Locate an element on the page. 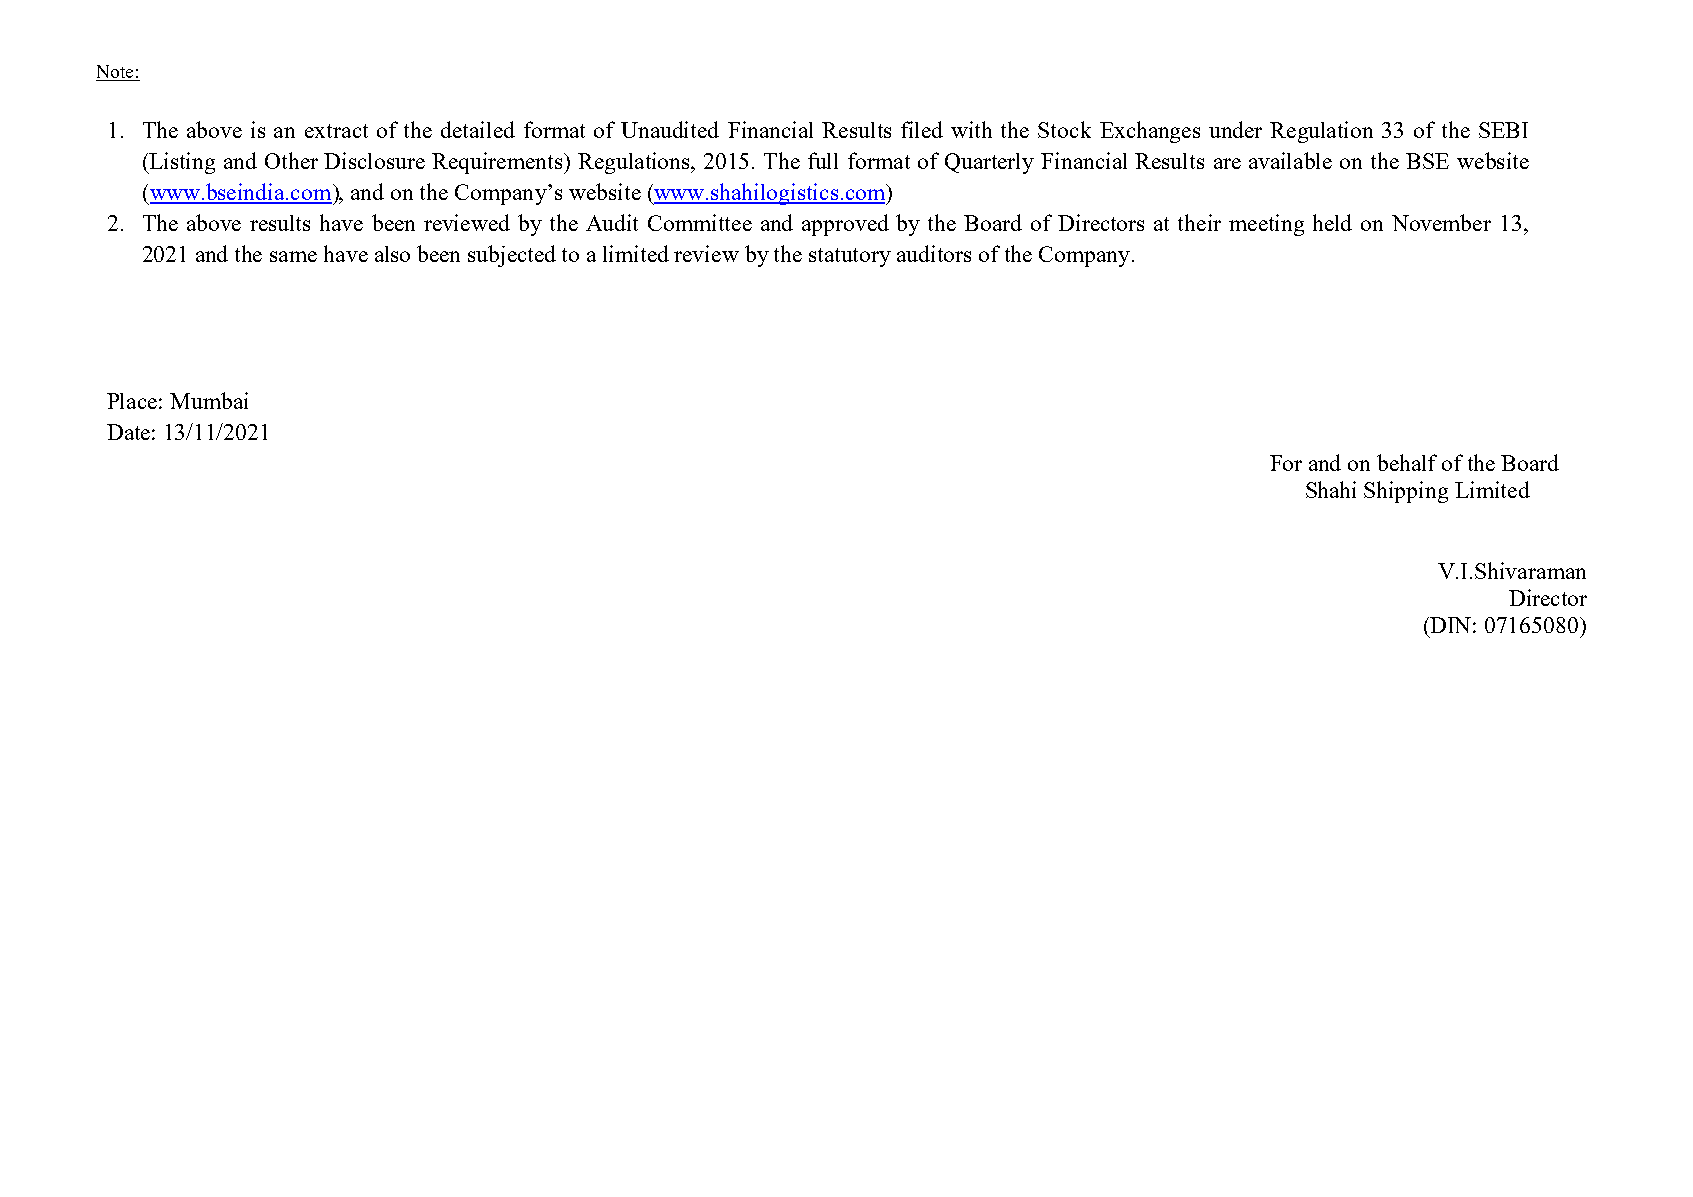  Note is located at coordinates (116, 73).
